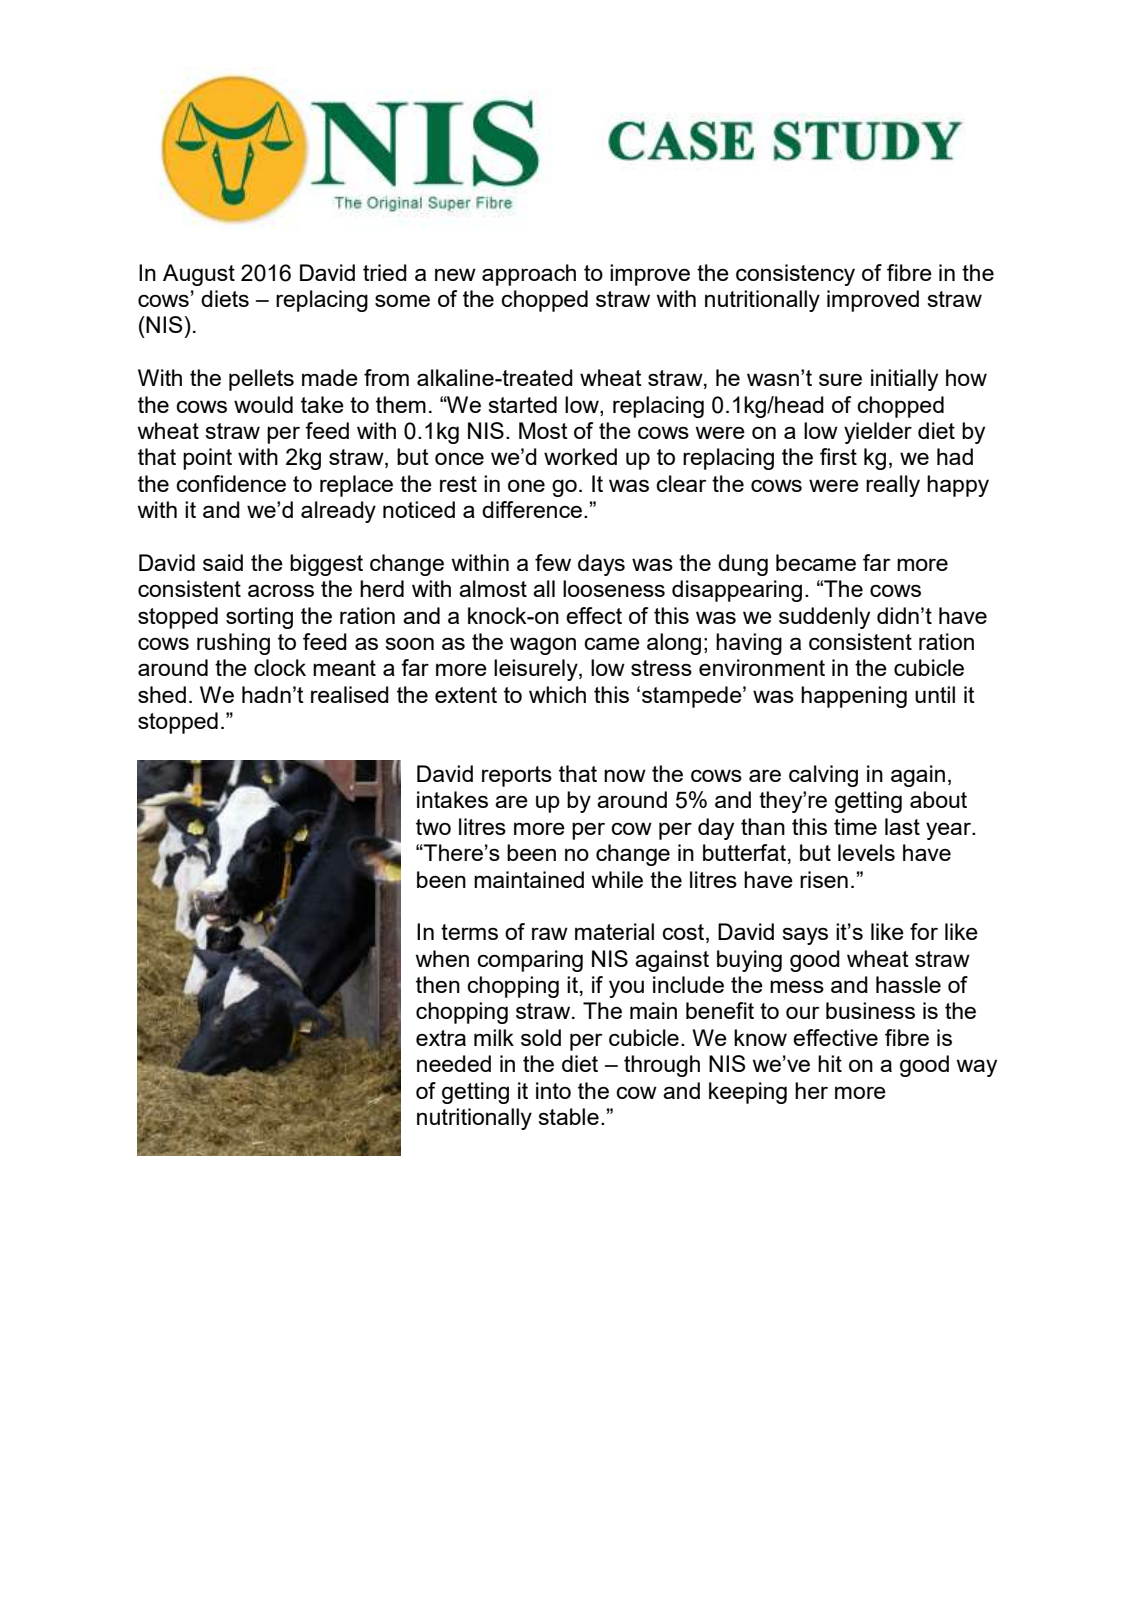 The image size is (1138, 1610). Describe the element at coordinates (223, 562) in the screenshot. I see `said` at that location.
